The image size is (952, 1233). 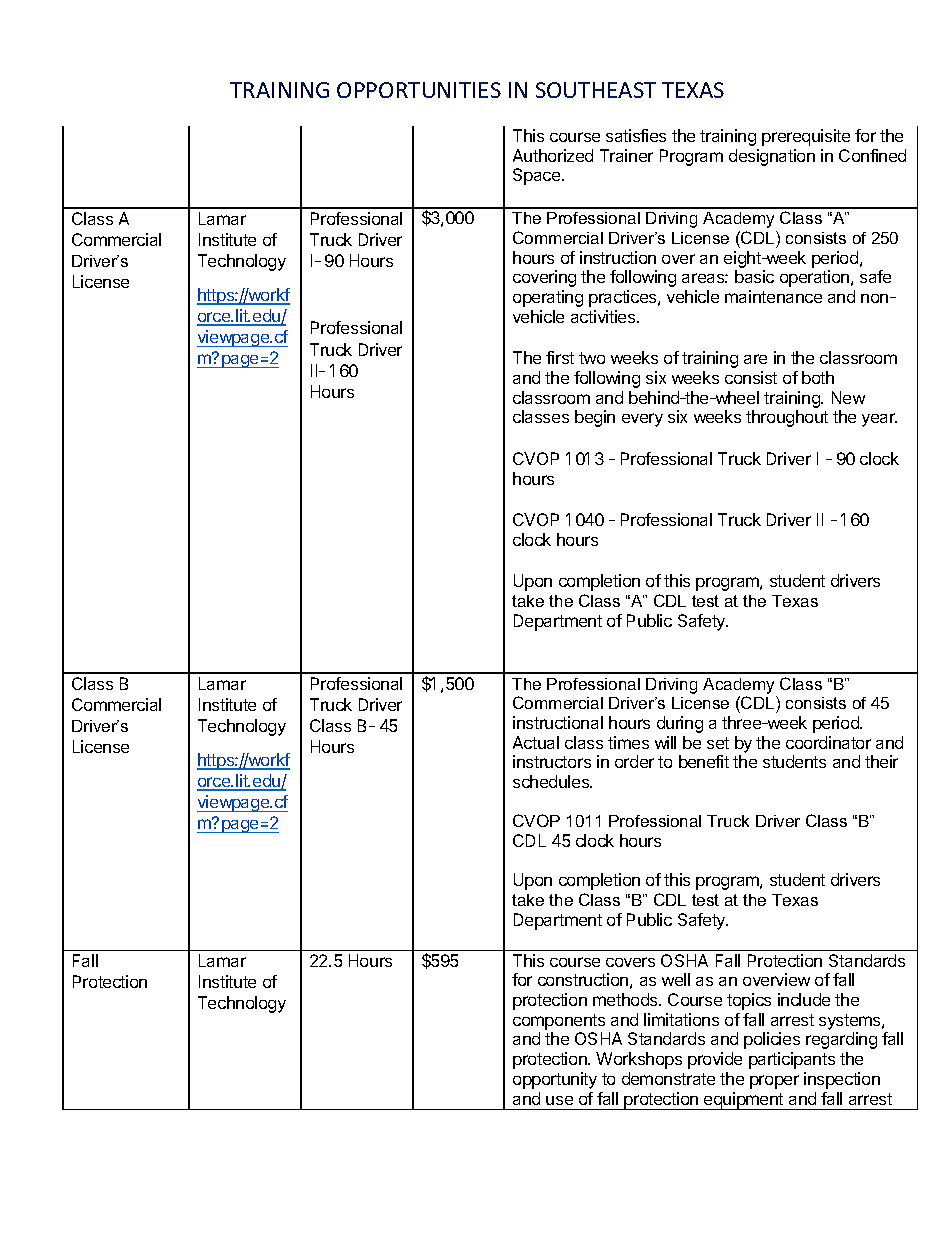 What do you see at coordinates (806, 137) in the document?
I see `prerequisite` at bounding box center [806, 137].
